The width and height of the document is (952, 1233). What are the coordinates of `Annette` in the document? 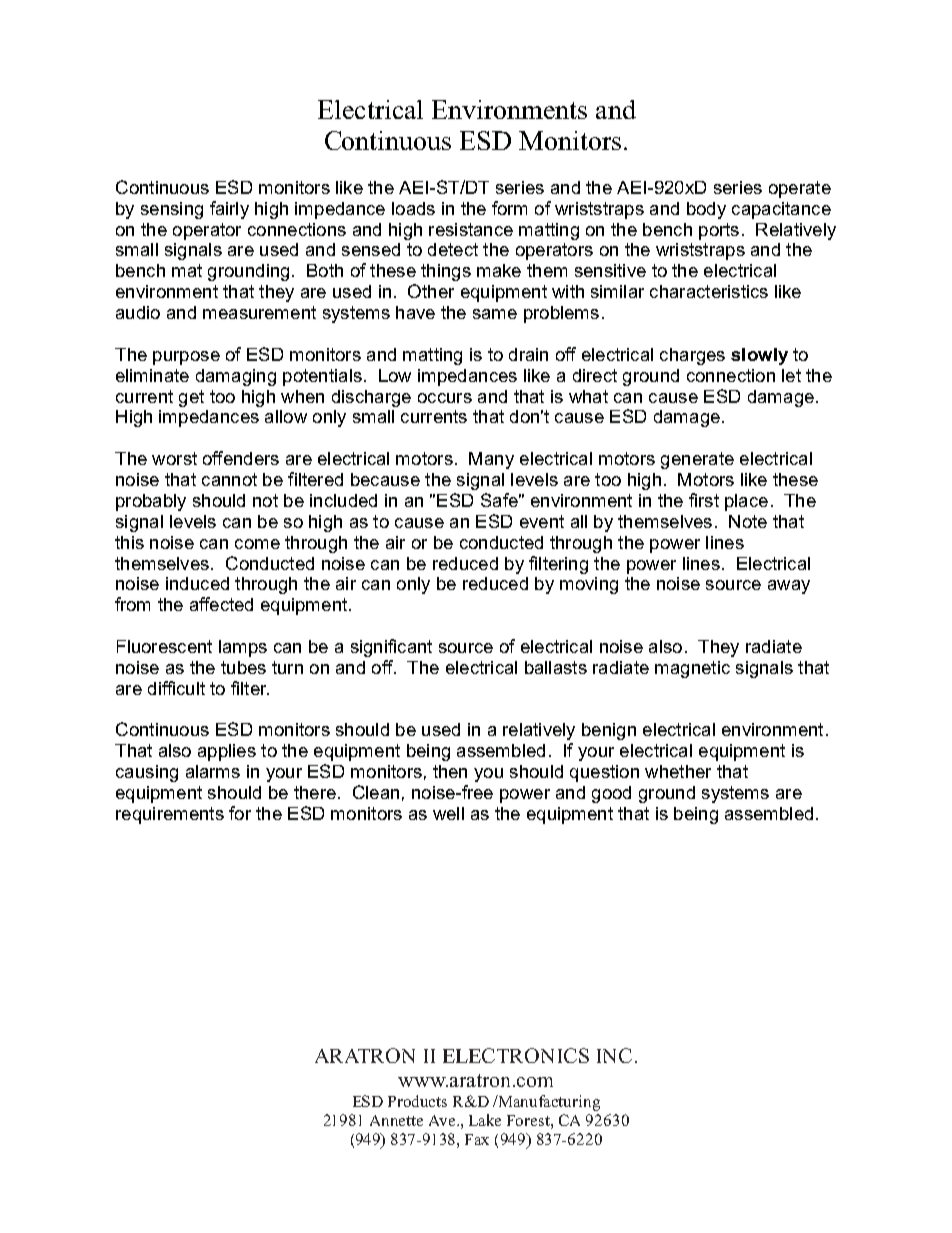 It's located at (396, 1120).
